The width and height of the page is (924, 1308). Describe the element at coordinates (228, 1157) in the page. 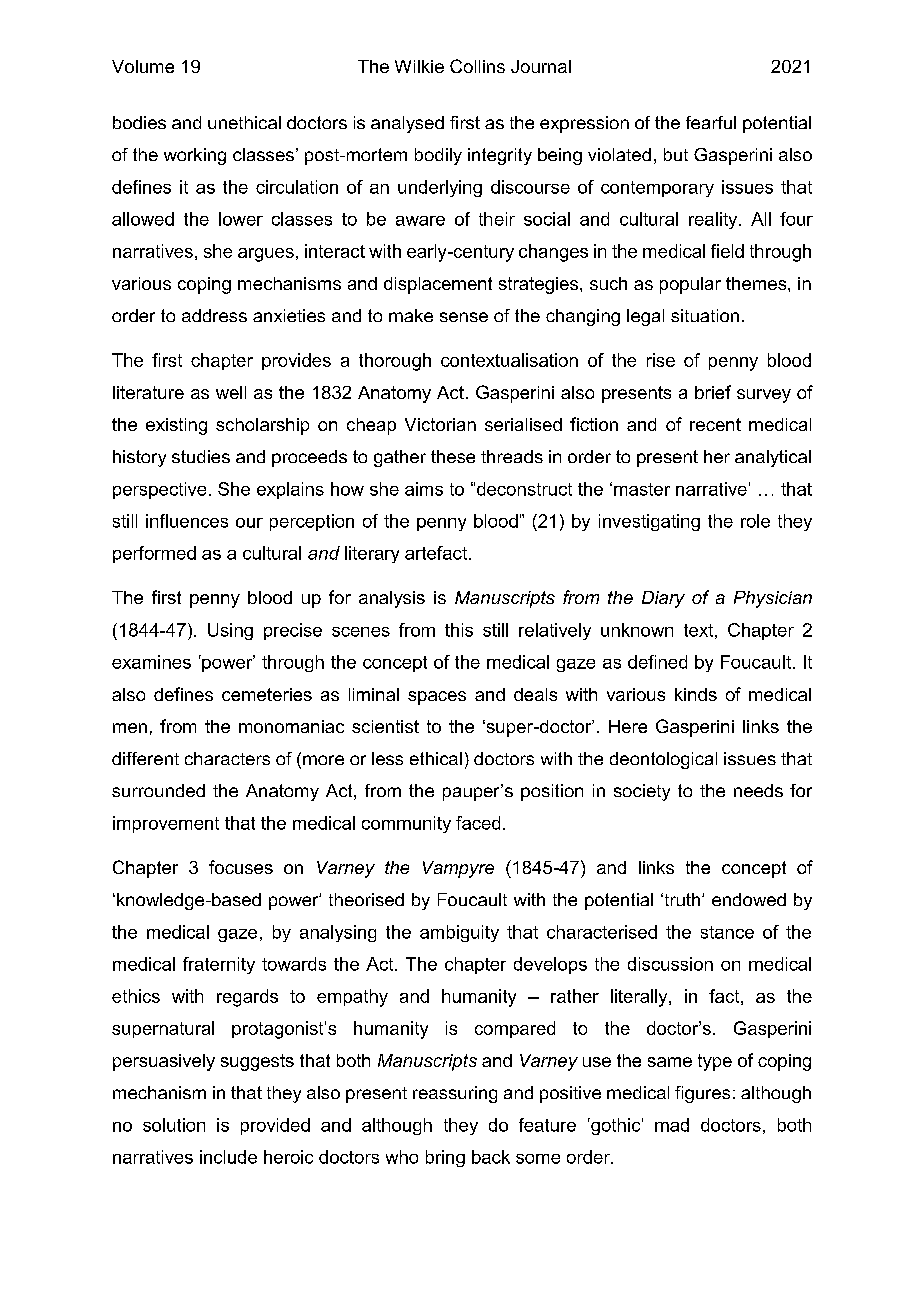

I see `include` at that location.
